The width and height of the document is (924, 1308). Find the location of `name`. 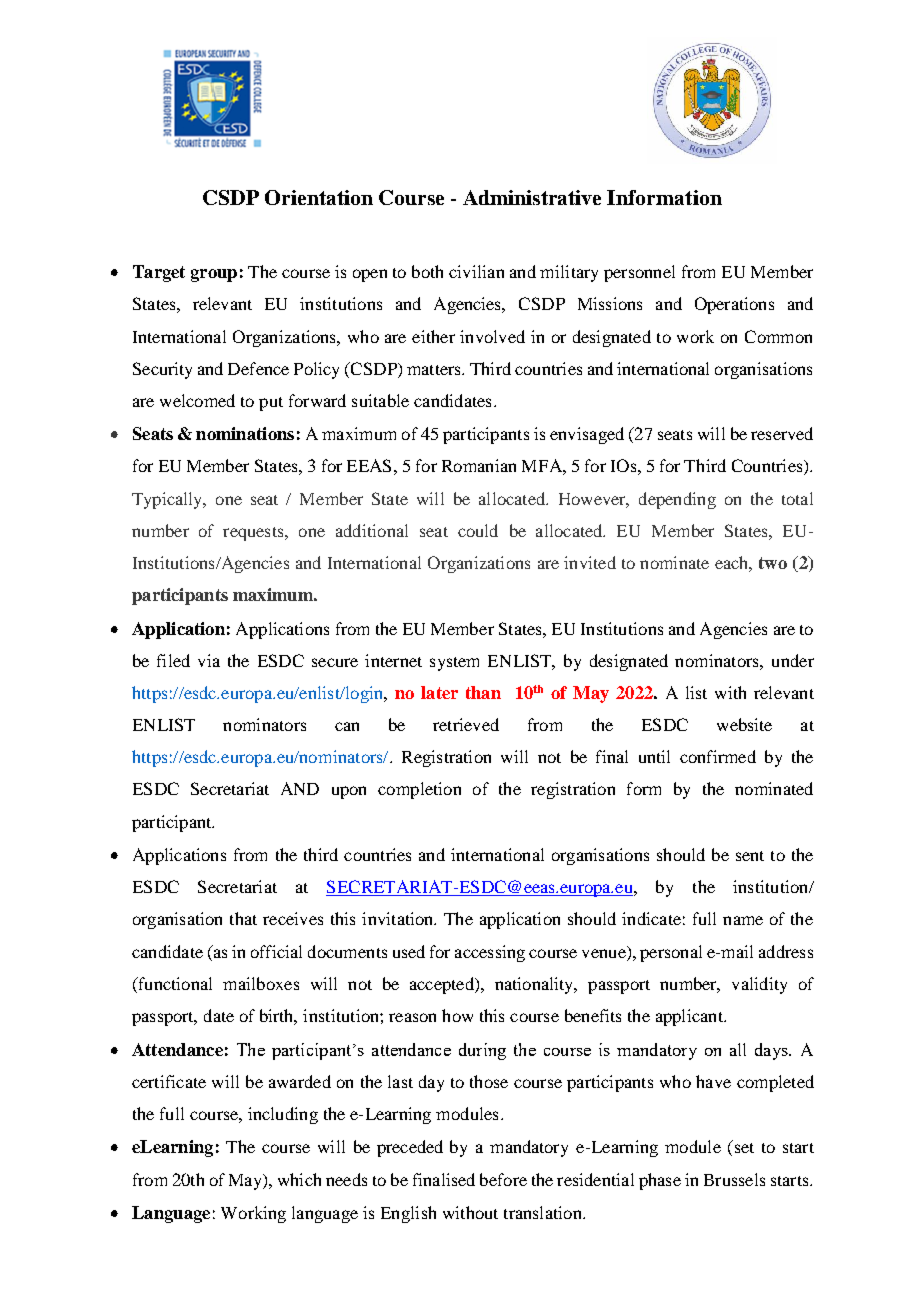

name is located at coordinates (743, 920).
